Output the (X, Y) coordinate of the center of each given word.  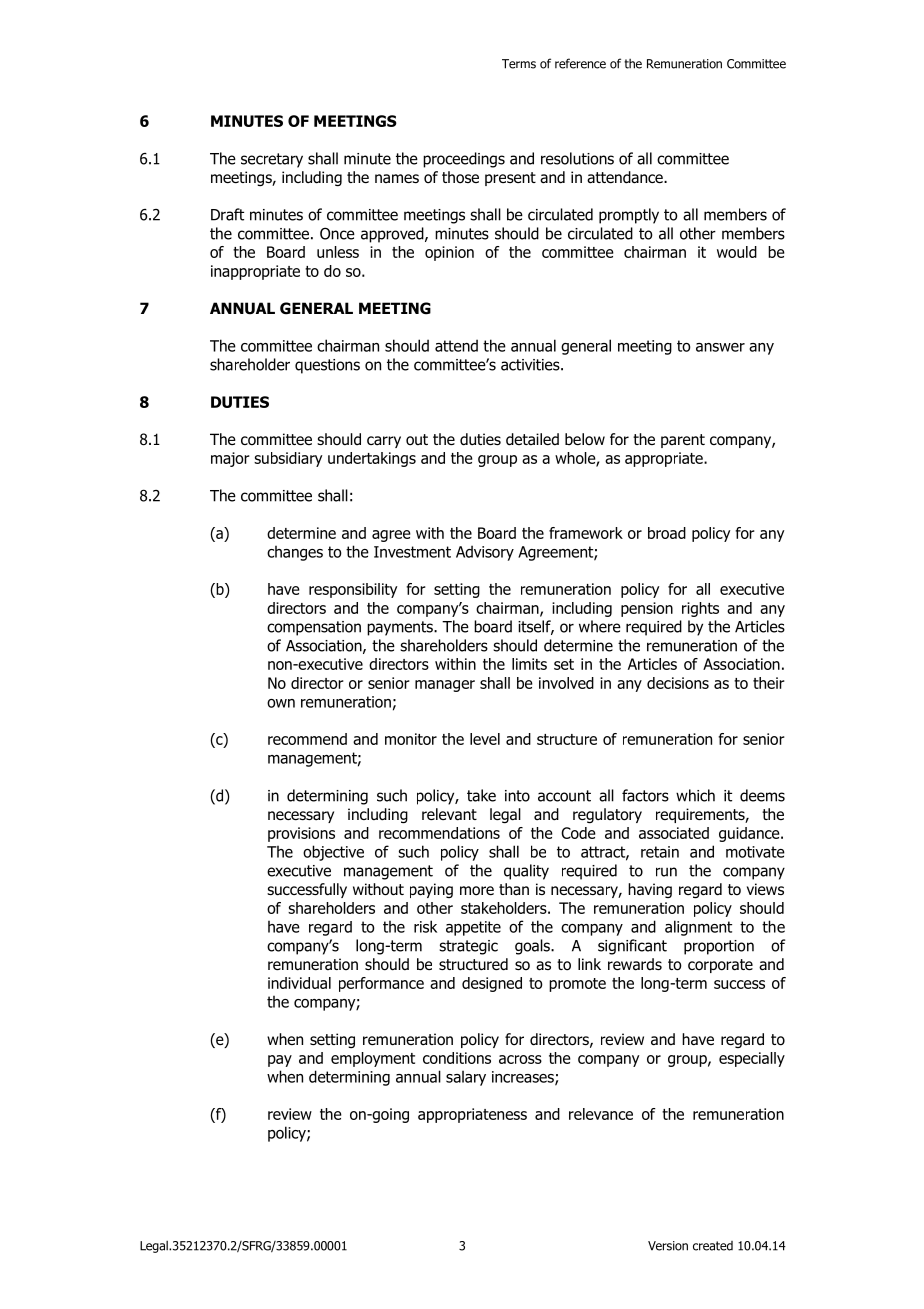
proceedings (464, 160)
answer (720, 347)
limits (529, 664)
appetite (473, 928)
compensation (314, 628)
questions (327, 366)
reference (580, 63)
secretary (272, 160)
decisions (678, 683)
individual (299, 983)
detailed (532, 439)
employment (373, 1059)
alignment (698, 928)
